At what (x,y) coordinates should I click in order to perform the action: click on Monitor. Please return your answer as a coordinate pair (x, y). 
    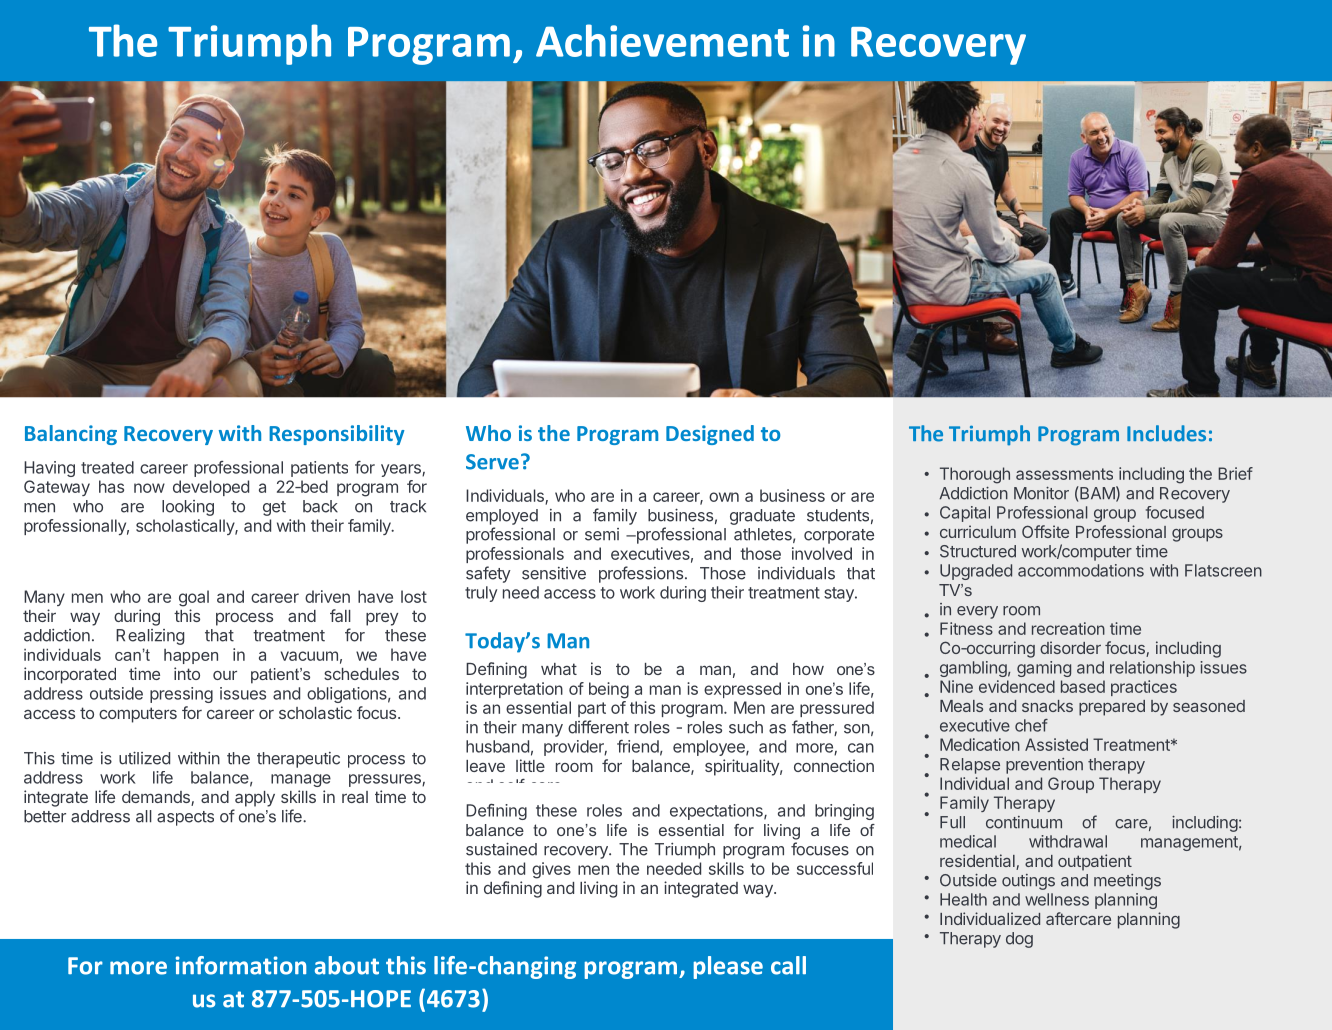
    Looking at the image, I should click on (1041, 493).
